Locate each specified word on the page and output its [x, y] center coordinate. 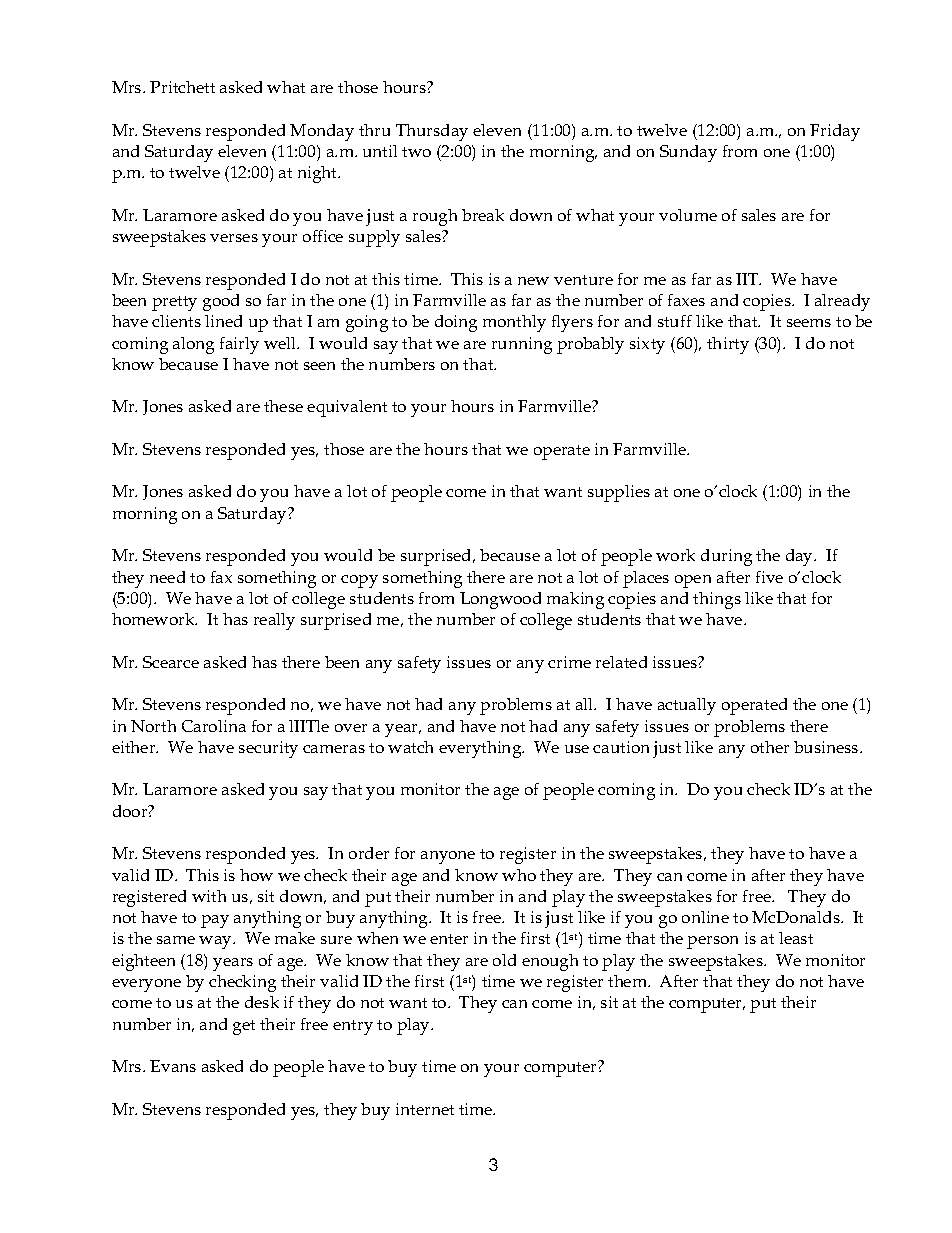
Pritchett [182, 87]
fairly [239, 345]
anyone [448, 857]
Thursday [432, 132]
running [522, 345]
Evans [173, 1066]
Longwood [500, 600]
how [256, 875]
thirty [728, 345]
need [167, 577]
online [705, 917]
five [769, 577]
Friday [835, 132]
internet [425, 1109]
